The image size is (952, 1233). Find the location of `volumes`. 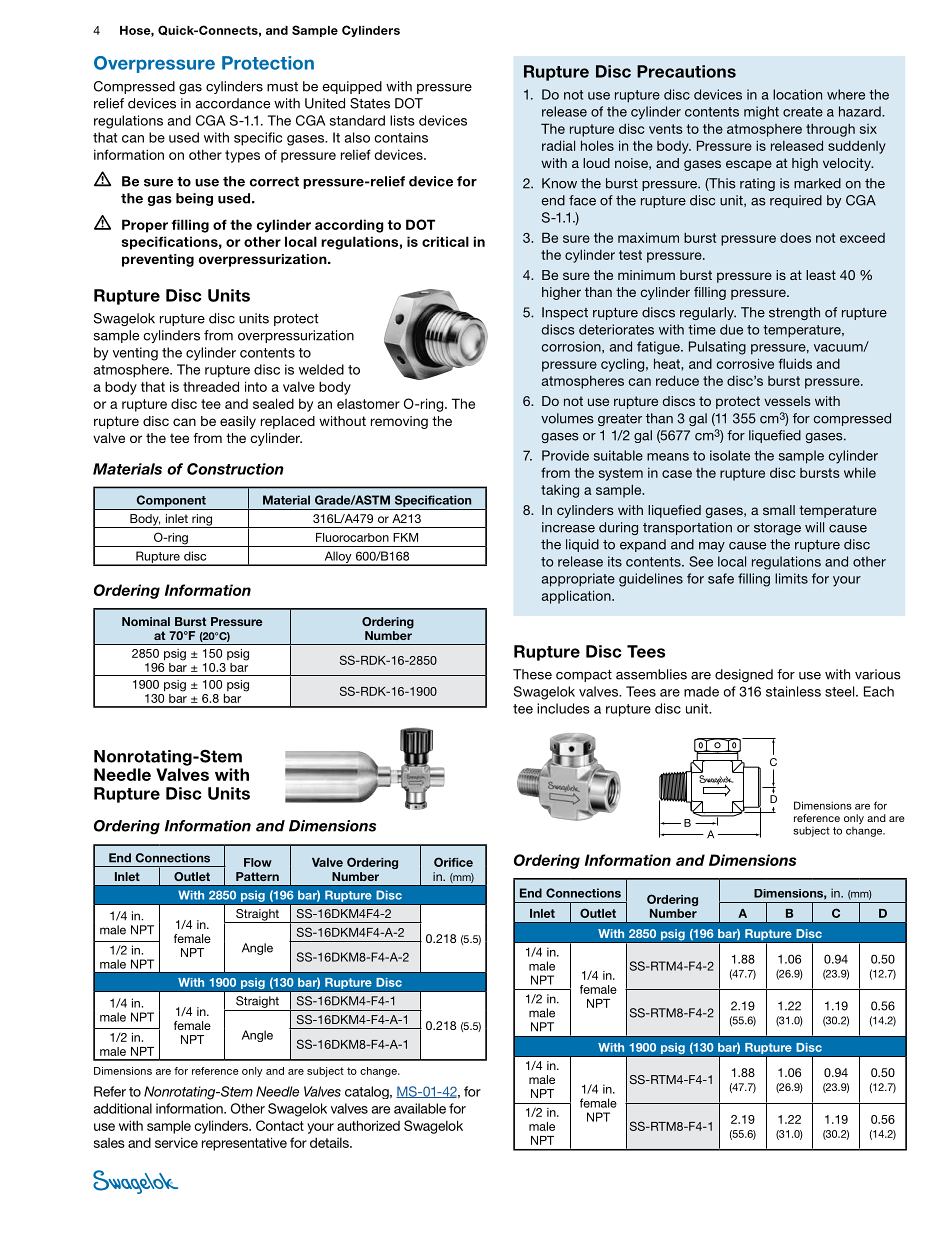

volumes is located at coordinates (567, 418).
